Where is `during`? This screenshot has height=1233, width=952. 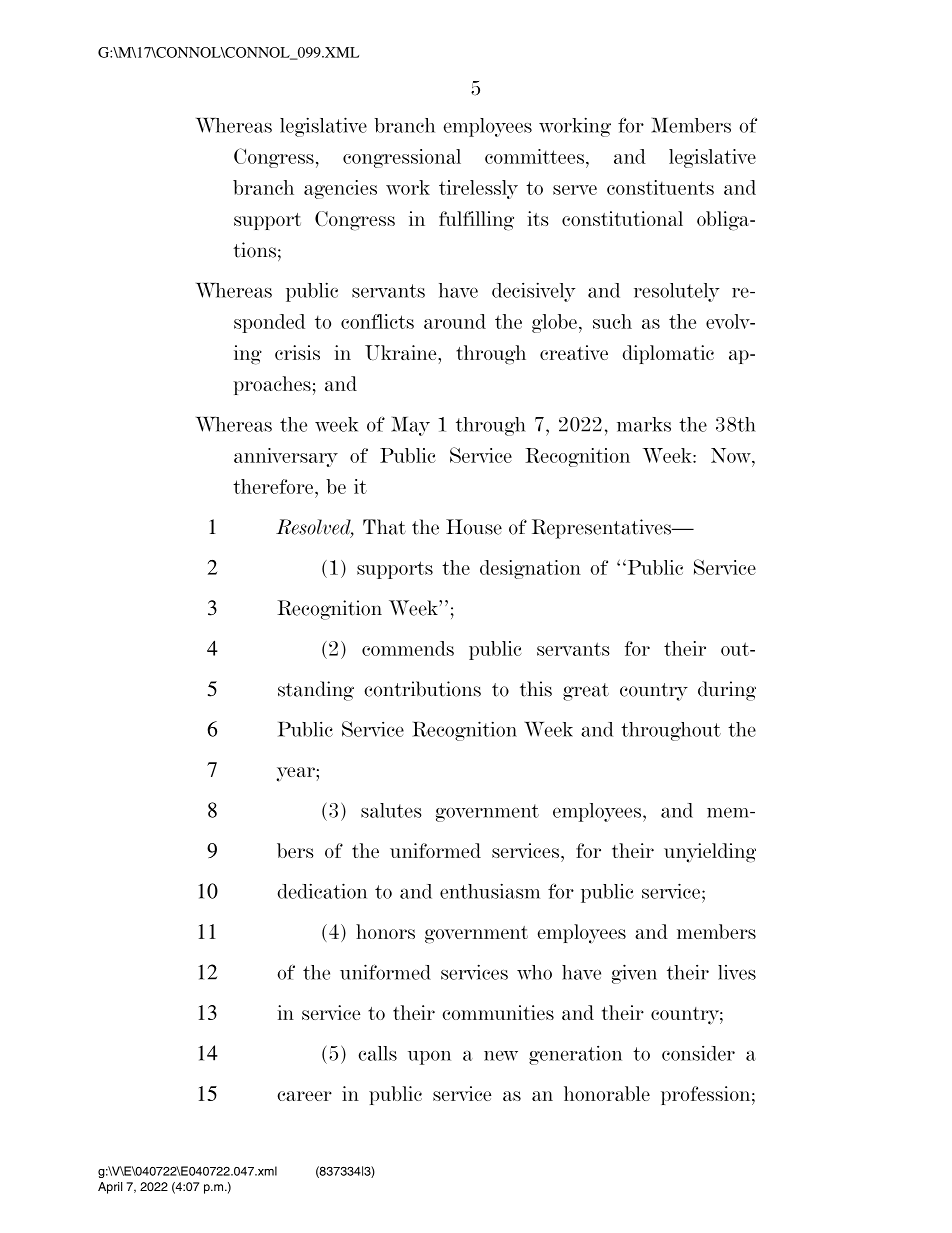 during is located at coordinates (727, 691).
